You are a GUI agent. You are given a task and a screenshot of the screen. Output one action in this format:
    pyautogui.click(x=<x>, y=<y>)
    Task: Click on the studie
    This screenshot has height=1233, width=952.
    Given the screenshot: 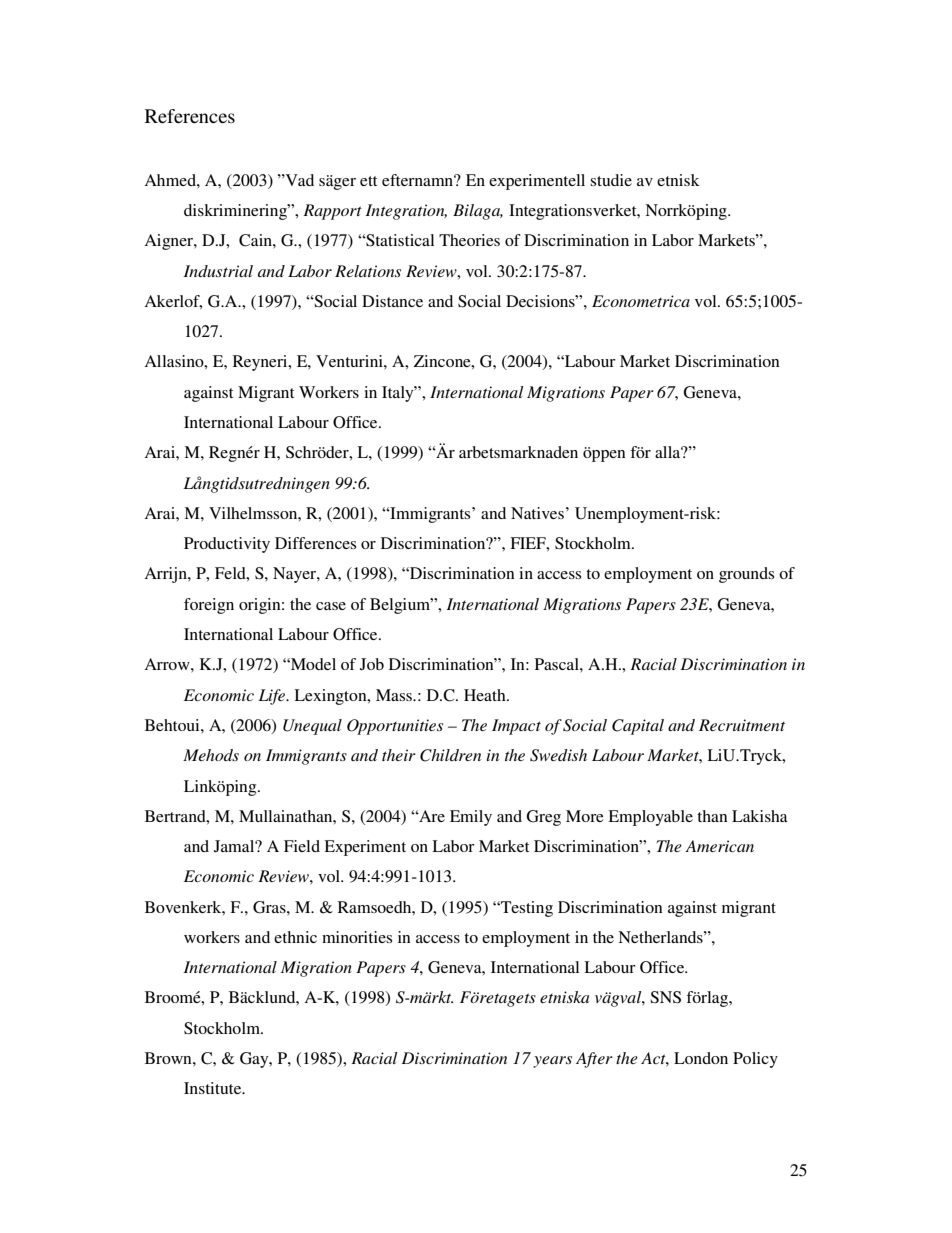 What is the action you would take?
    pyautogui.click(x=611, y=180)
